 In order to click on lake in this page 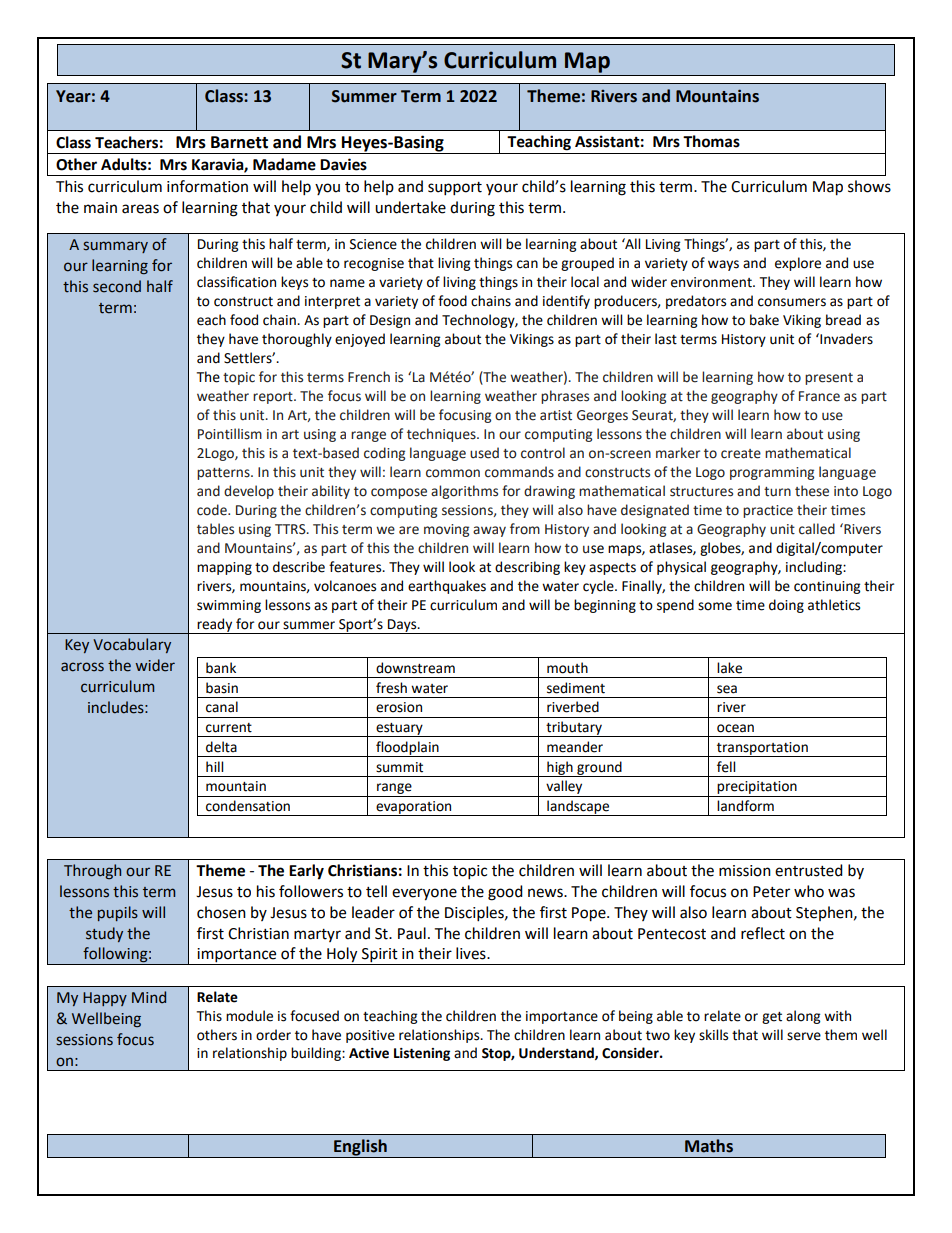, I will do `click(729, 668)`.
